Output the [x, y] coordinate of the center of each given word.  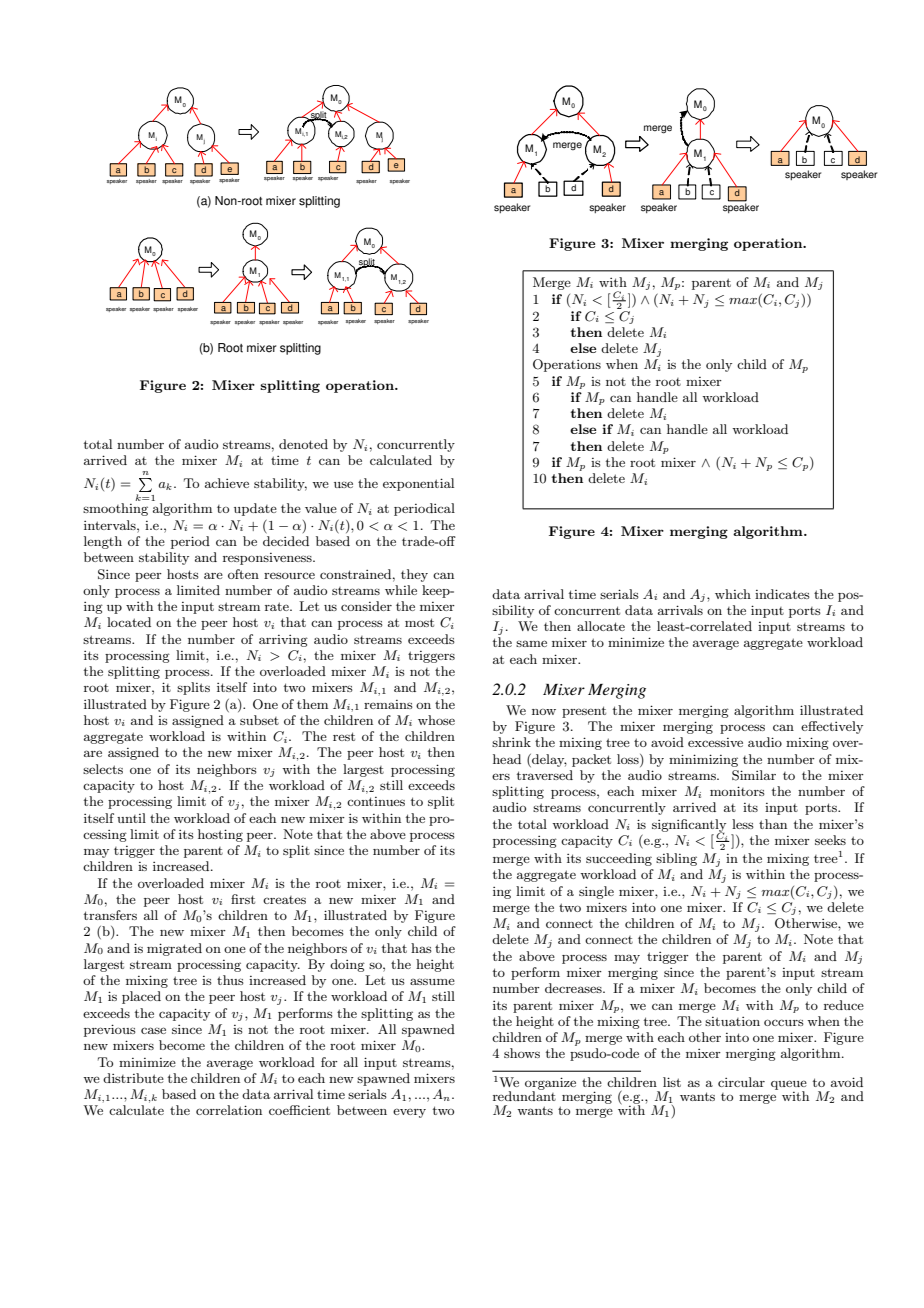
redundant [524, 1095]
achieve [227, 483]
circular [741, 1082]
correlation [229, 1110]
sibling [676, 859]
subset [259, 720]
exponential [418, 484]
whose [436, 720]
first [243, 899]
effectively [832, 727]
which [733, 594]
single [596, 892]
